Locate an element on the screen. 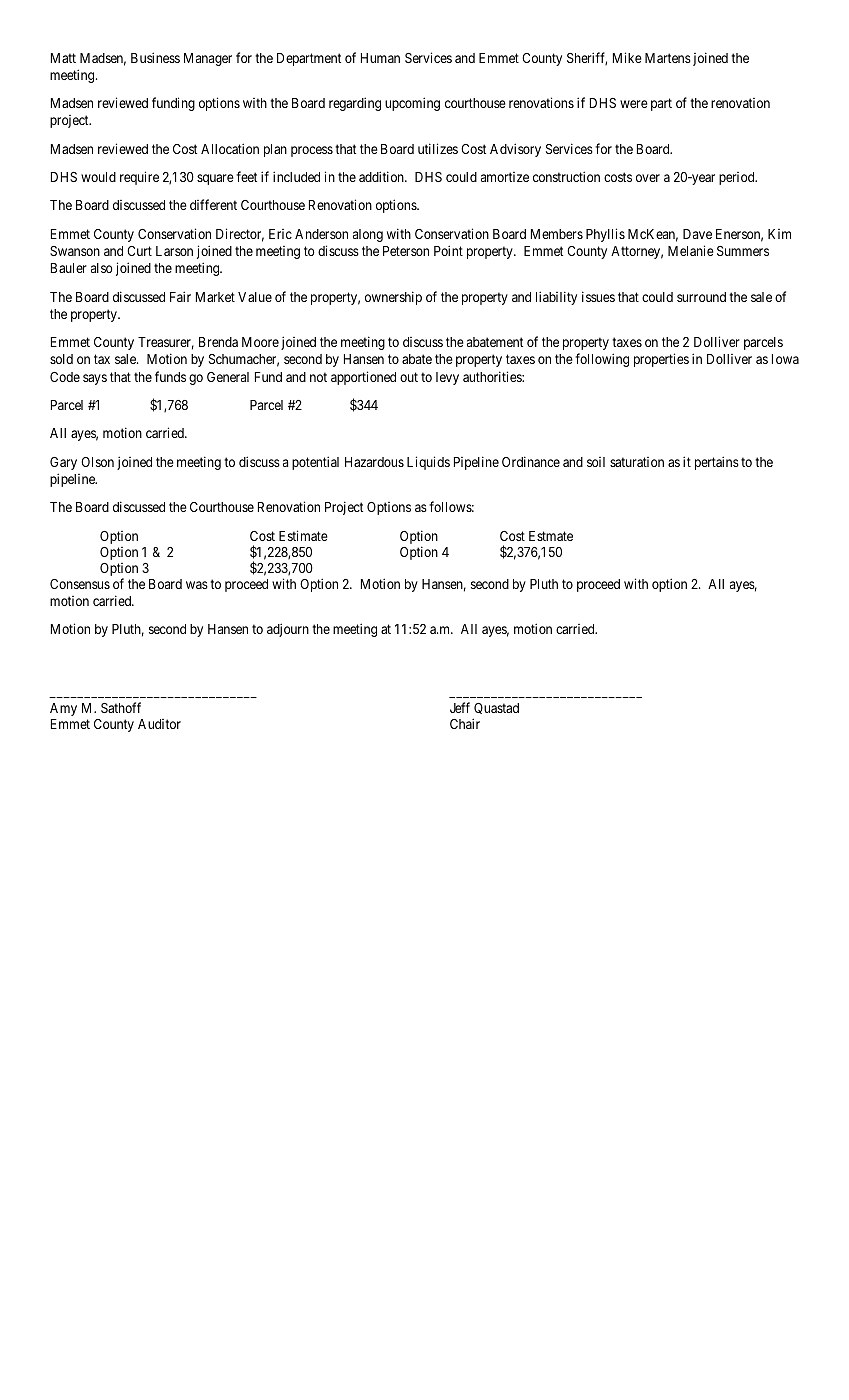  Martens is located at coordinates (668, 58).
